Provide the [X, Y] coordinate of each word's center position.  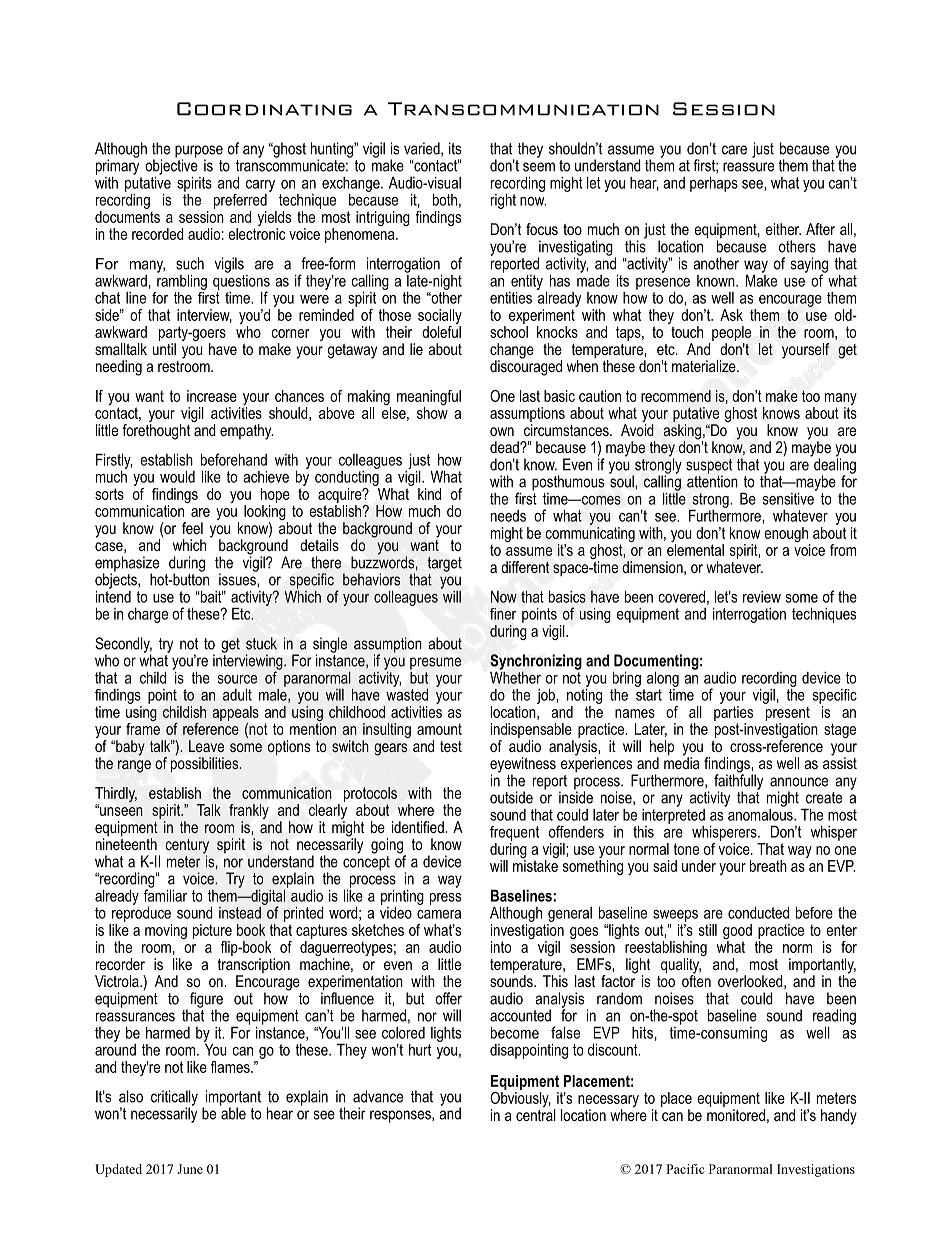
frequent [514, 833]
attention [712, 480]
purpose [199, 152]
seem [539, 167]
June [190, 1169]
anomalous [760, 813]
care [734, 150]
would [177, 476]
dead [505, 447]
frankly [249, 813]
